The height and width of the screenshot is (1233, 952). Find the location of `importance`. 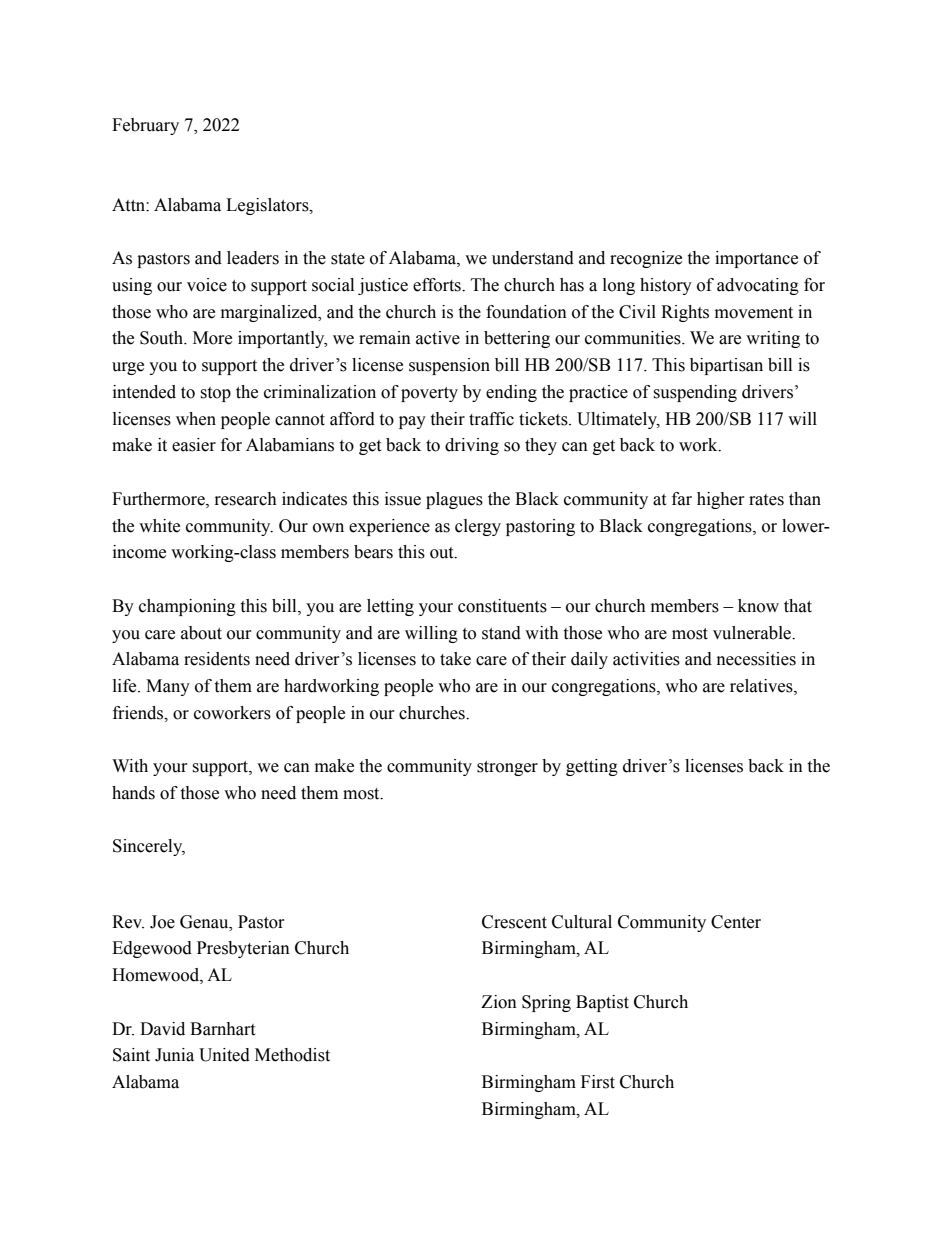

importance is located at coordinates (756, 259).
